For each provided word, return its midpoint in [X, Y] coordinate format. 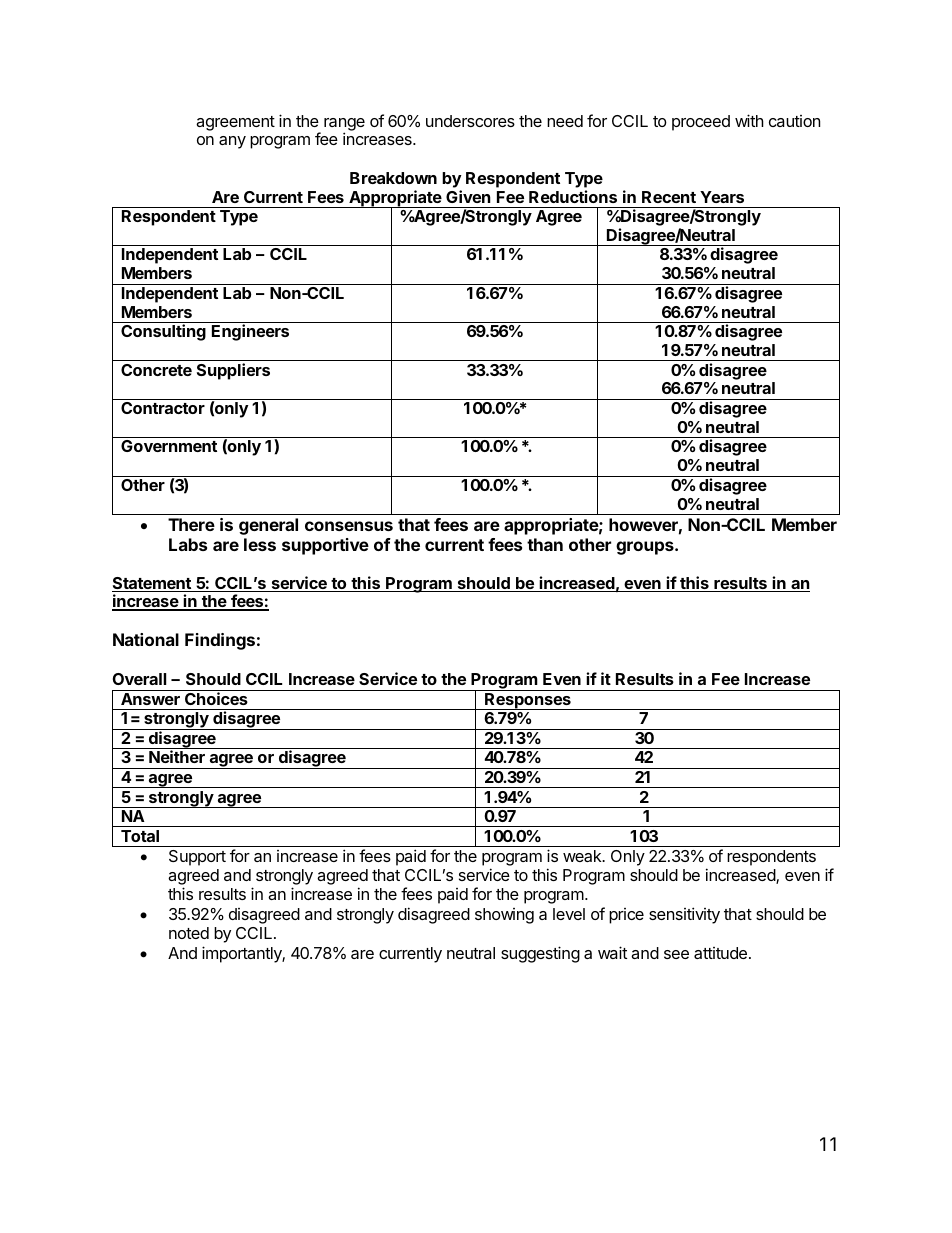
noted [189, 933]
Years [722, 197]
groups [646, 548]
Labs [188, 544]
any [232, 142]
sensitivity [684, 915]
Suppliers [233, 371]
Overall [139, 679]
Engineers [250, 332]
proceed [701, 123]
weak [583, 856]
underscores [470, 121]
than [545, 544]
